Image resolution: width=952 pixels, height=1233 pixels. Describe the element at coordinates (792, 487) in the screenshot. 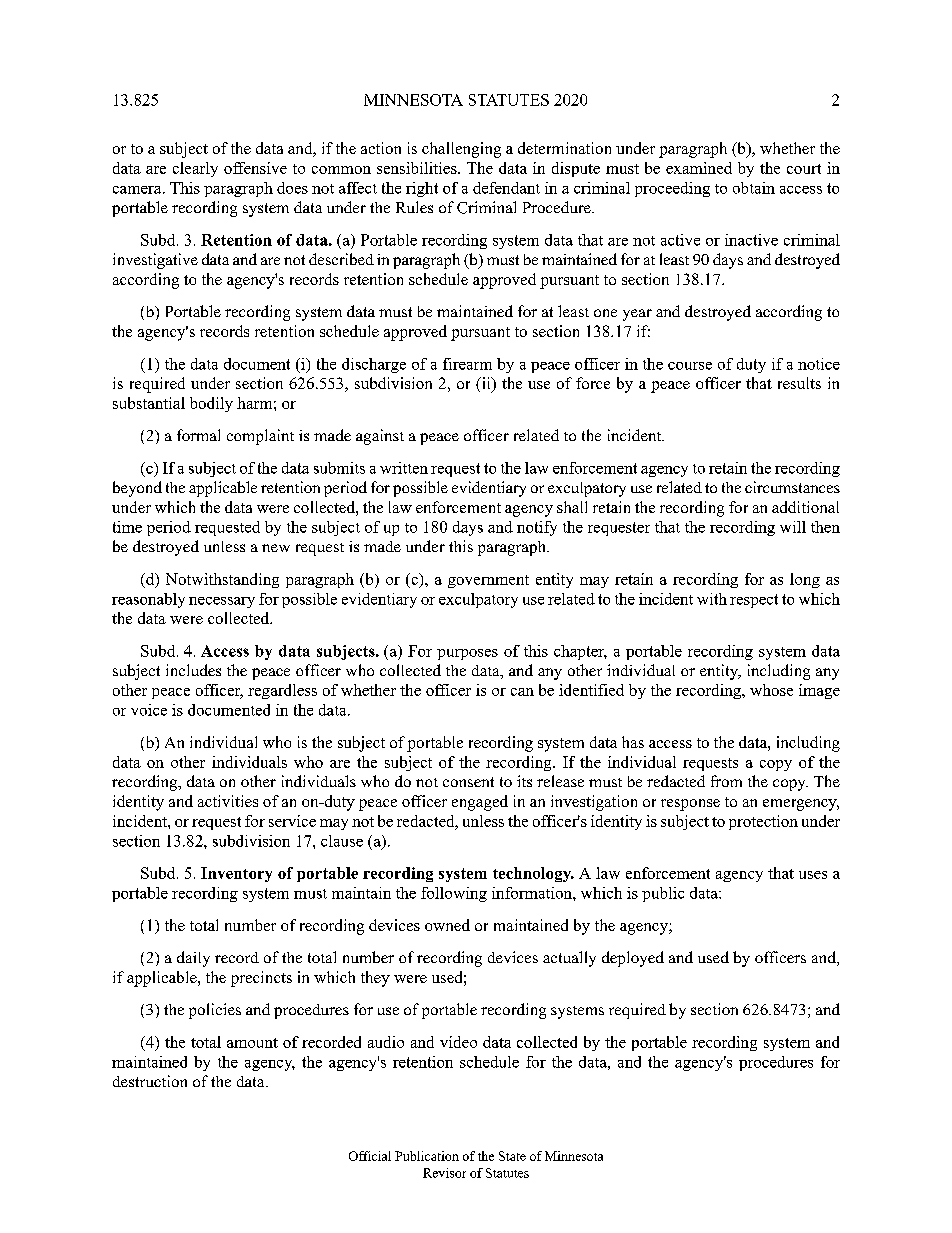

I see `circumstances` at that location.
